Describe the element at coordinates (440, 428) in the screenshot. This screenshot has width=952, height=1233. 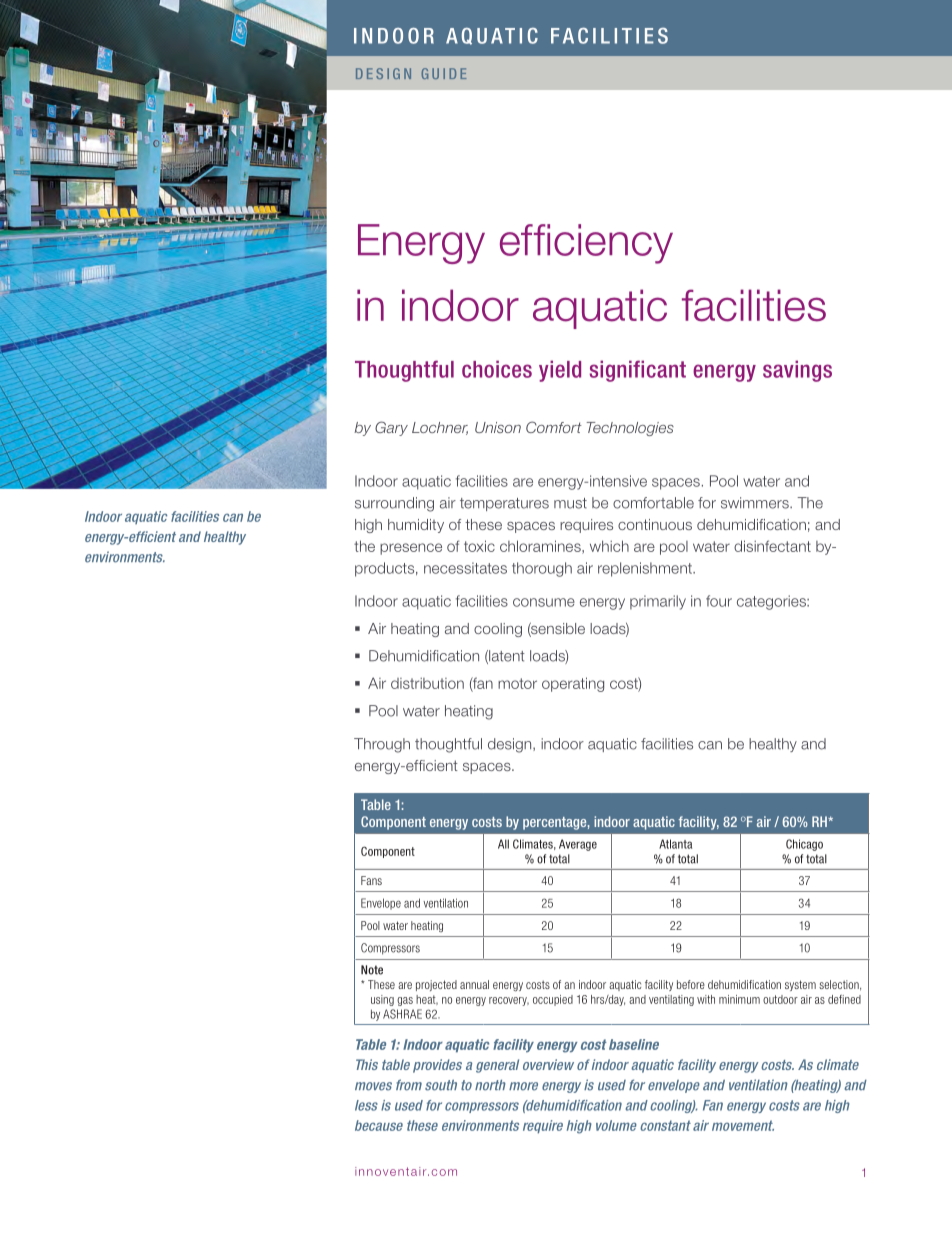
I see `Lochner` at that location.
